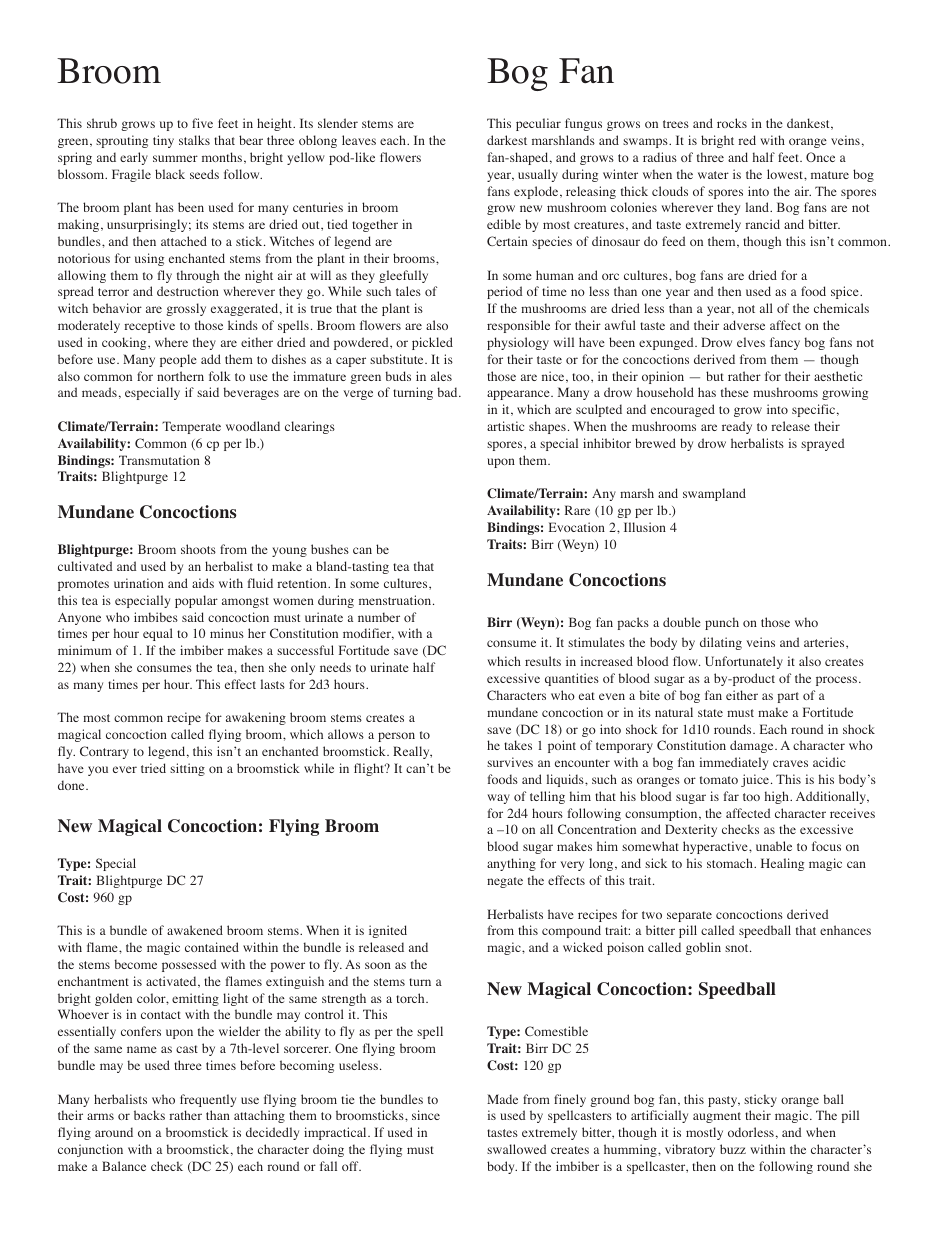  What do you see at coordinates (507, 140) in the page?
I see `darkest` at bounding box center [507, 140].
